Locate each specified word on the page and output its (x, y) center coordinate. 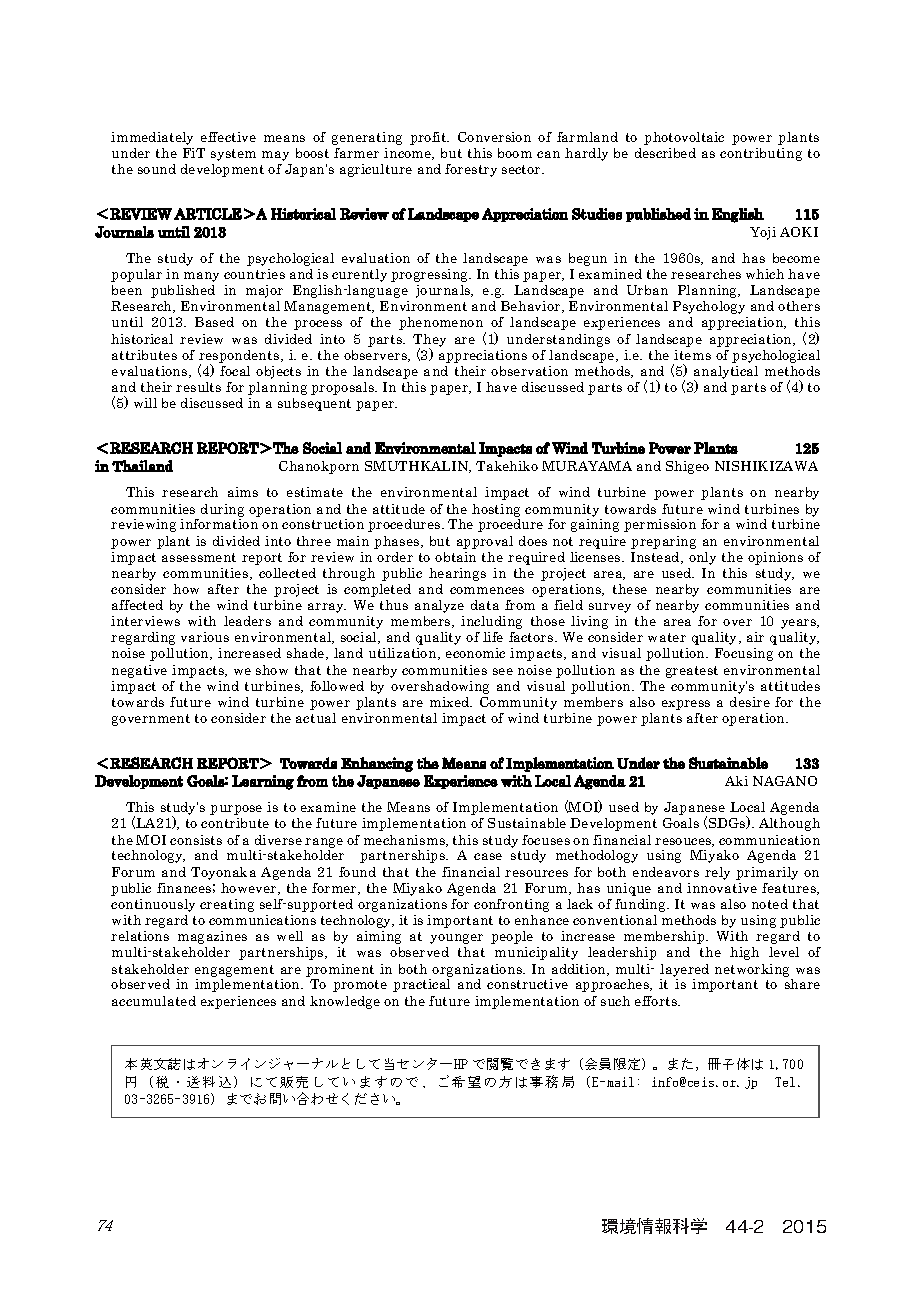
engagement (234, 971)
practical (421, 985)
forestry (471, 170)
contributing (761, 154)
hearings (457, 574)
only (702, 558)
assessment (199, 557)
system (233, 155)
